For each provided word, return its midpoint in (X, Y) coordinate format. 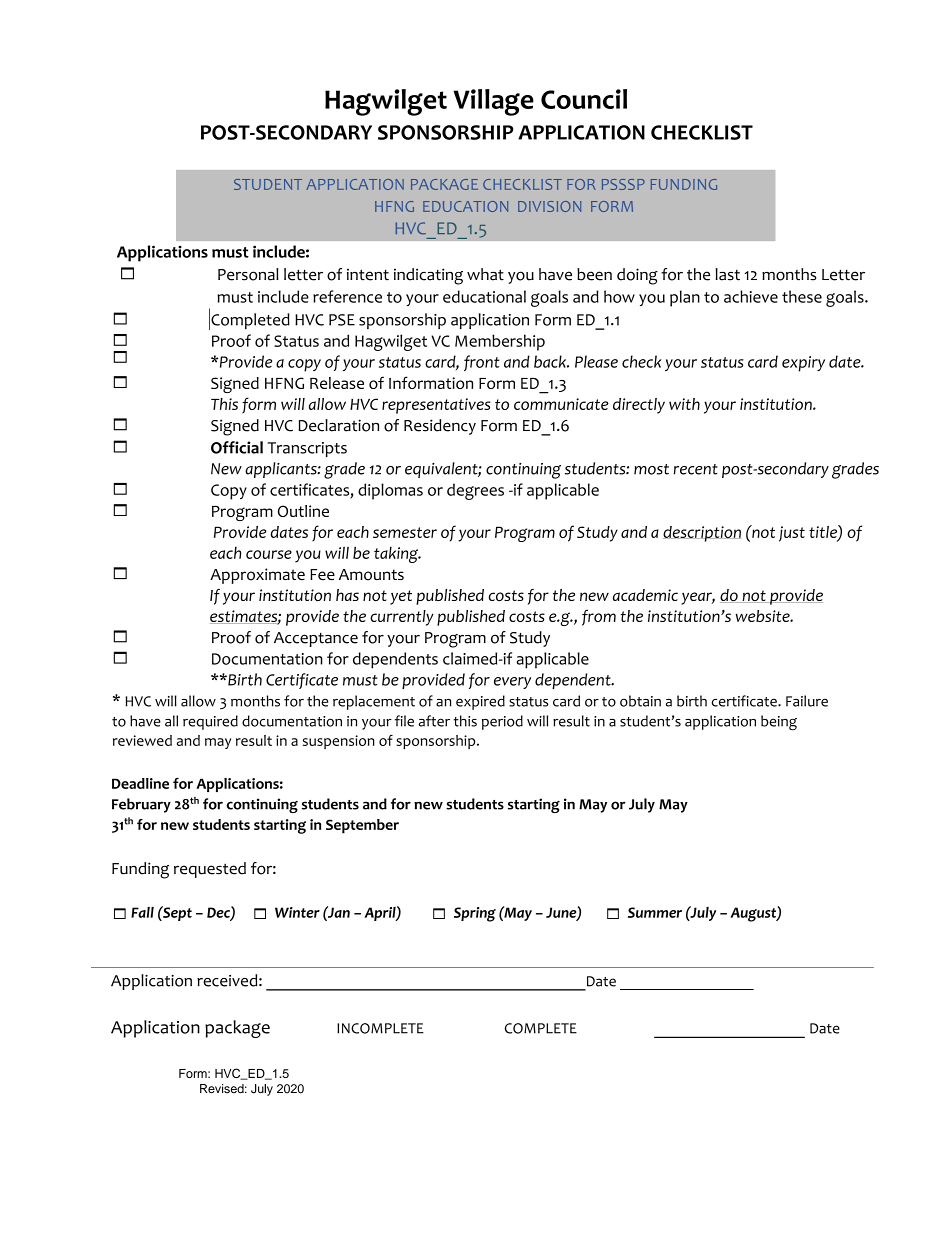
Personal (248, 274)
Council (584, 99)
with (684, 404)
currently (402, 618)
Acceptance (316, 639)
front (482, 363)
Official (237, 447)
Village (493, 102)
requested (210, 870)
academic (645, 595)
